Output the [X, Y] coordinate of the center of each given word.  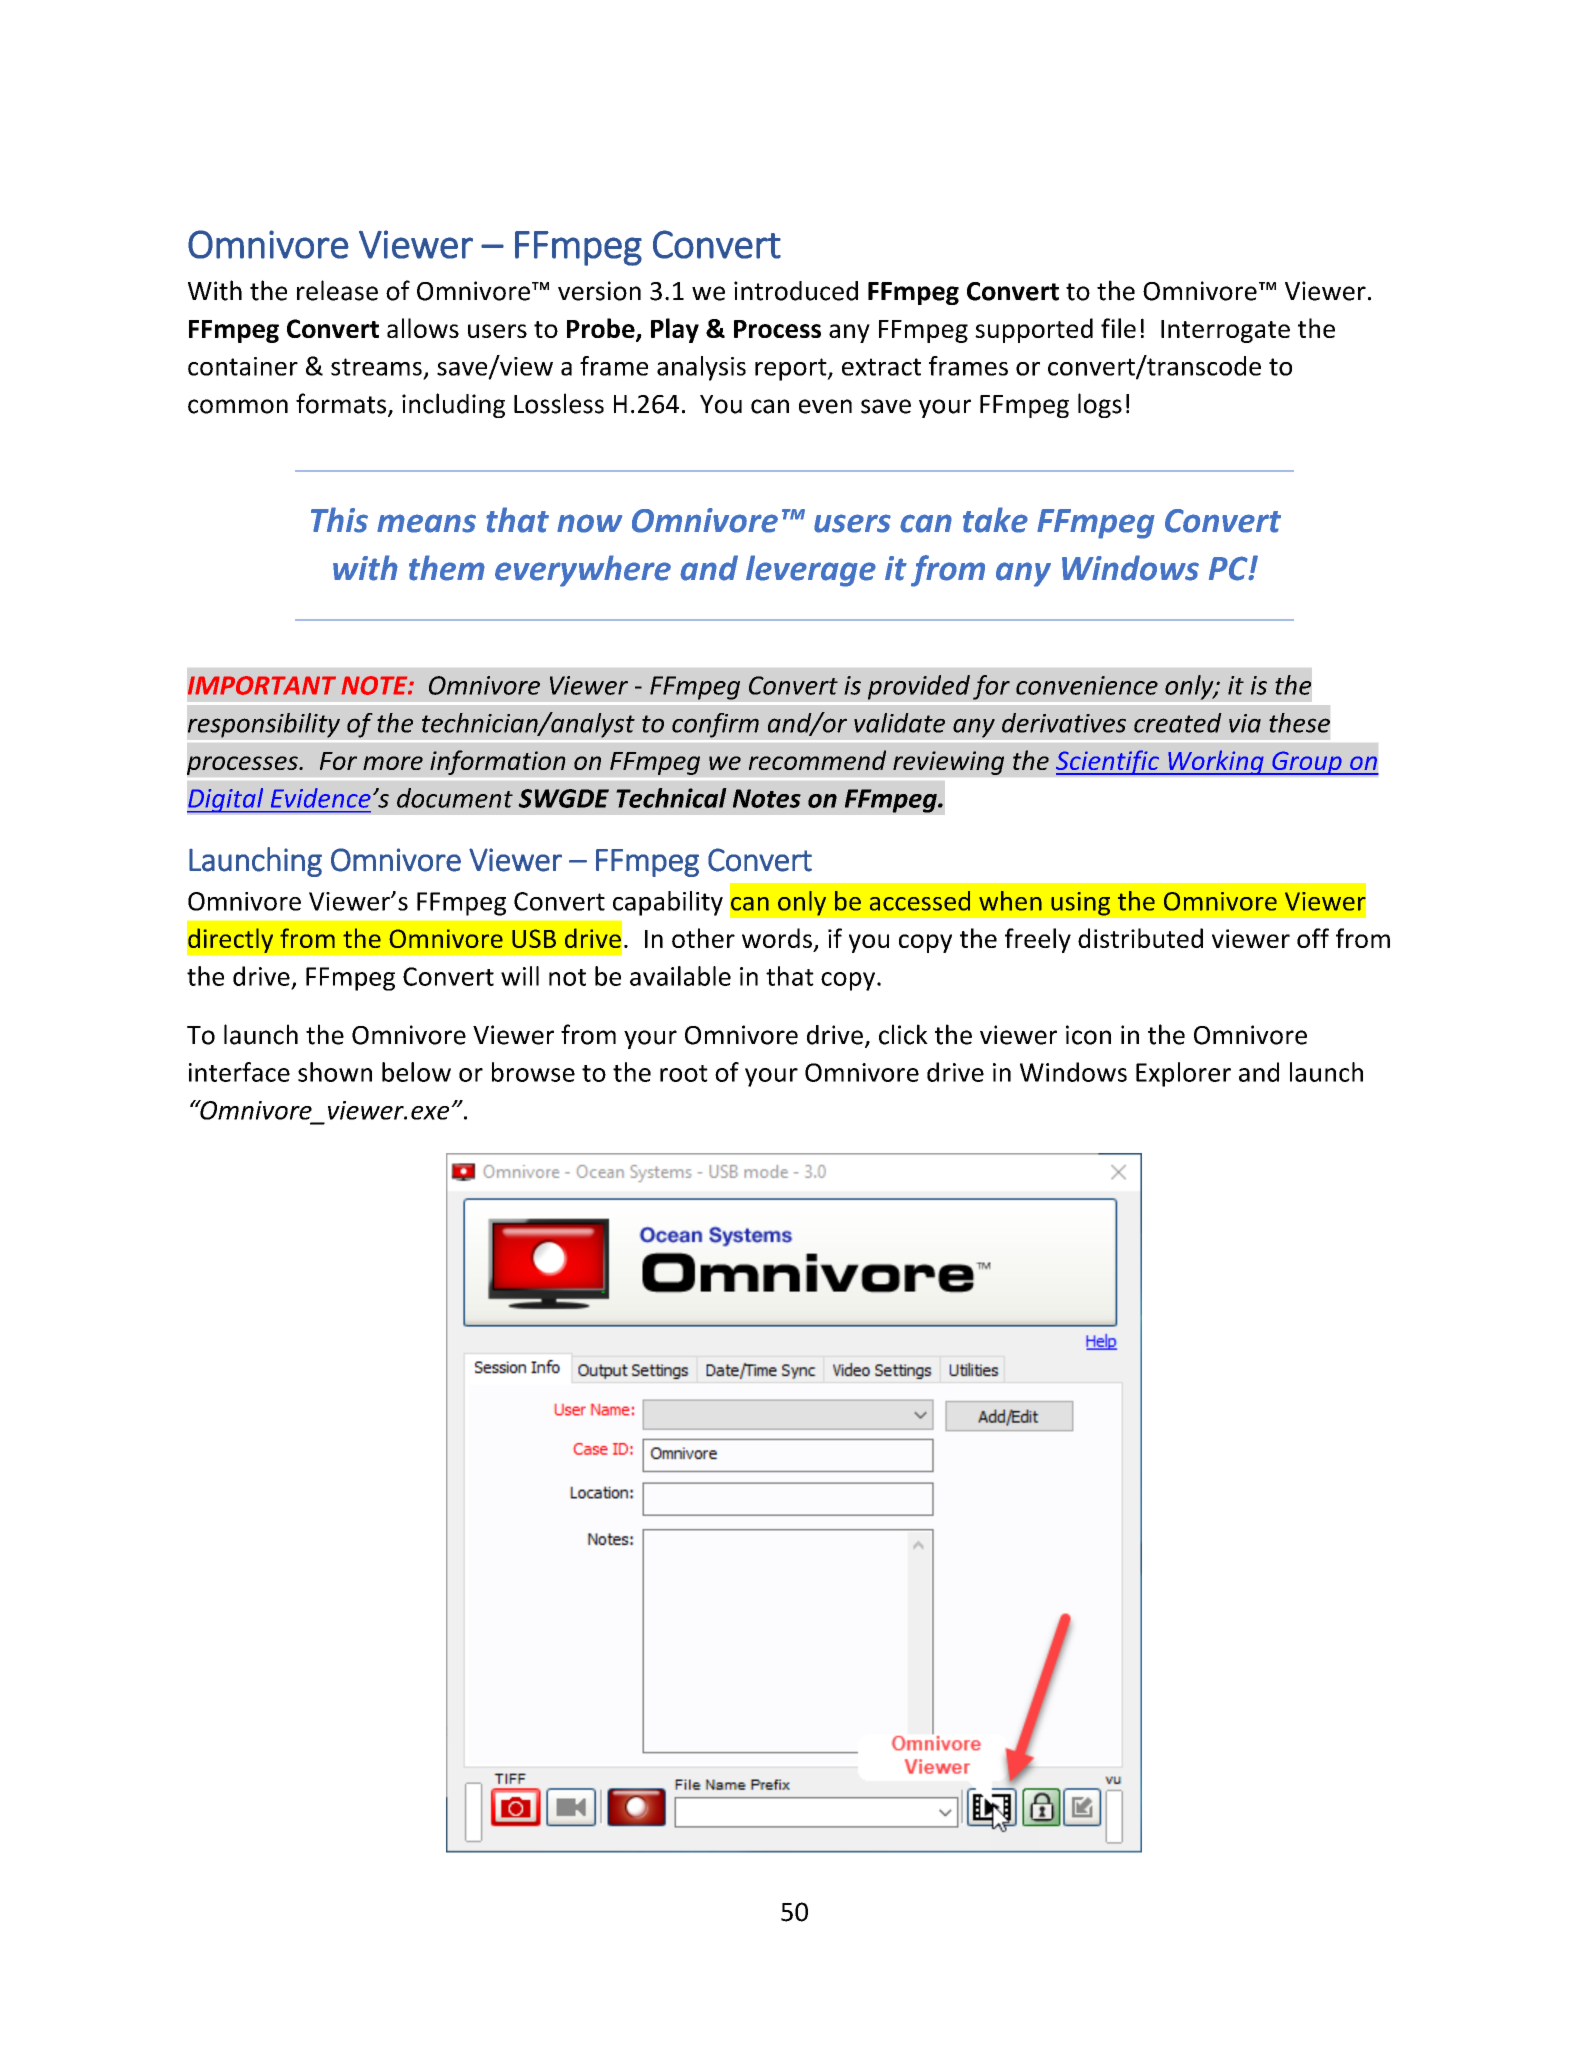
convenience [1087, 685]
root [684, 1073]
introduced [796, 291]
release [337, 290]
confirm [715, 725]
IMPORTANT [262, 685]
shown [335, 1072]
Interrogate [1225, 331]
